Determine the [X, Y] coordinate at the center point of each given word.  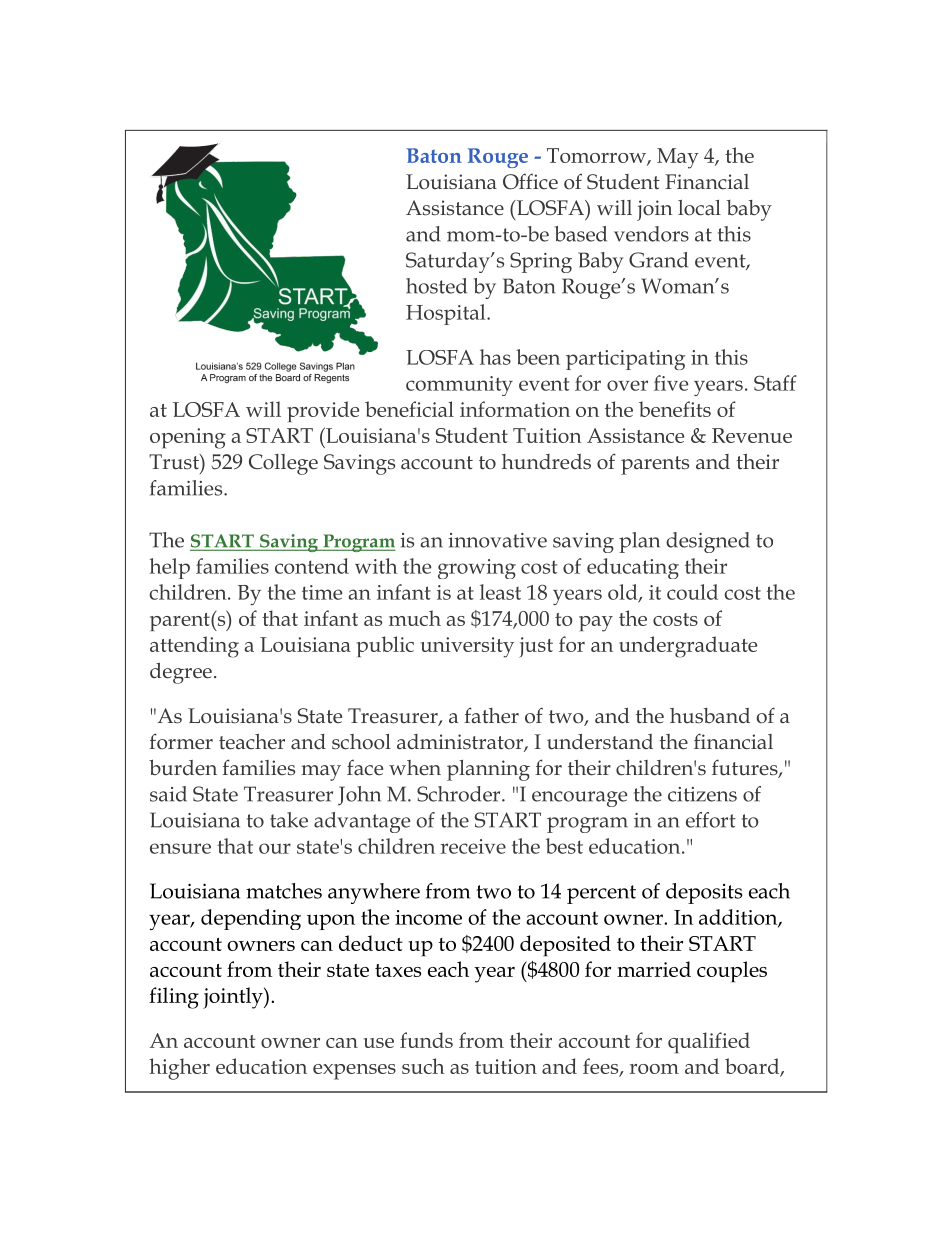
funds [426, 1040]
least [500, 592]
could [692, 592]
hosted [436, 286]
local [699, 208]
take [289, 820]
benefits [675, 409]
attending [194, 647]
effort [711, 820]
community [459, 386]
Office [530, 181]
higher [179, 1069]
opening [188, 438]
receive [473, 846]
